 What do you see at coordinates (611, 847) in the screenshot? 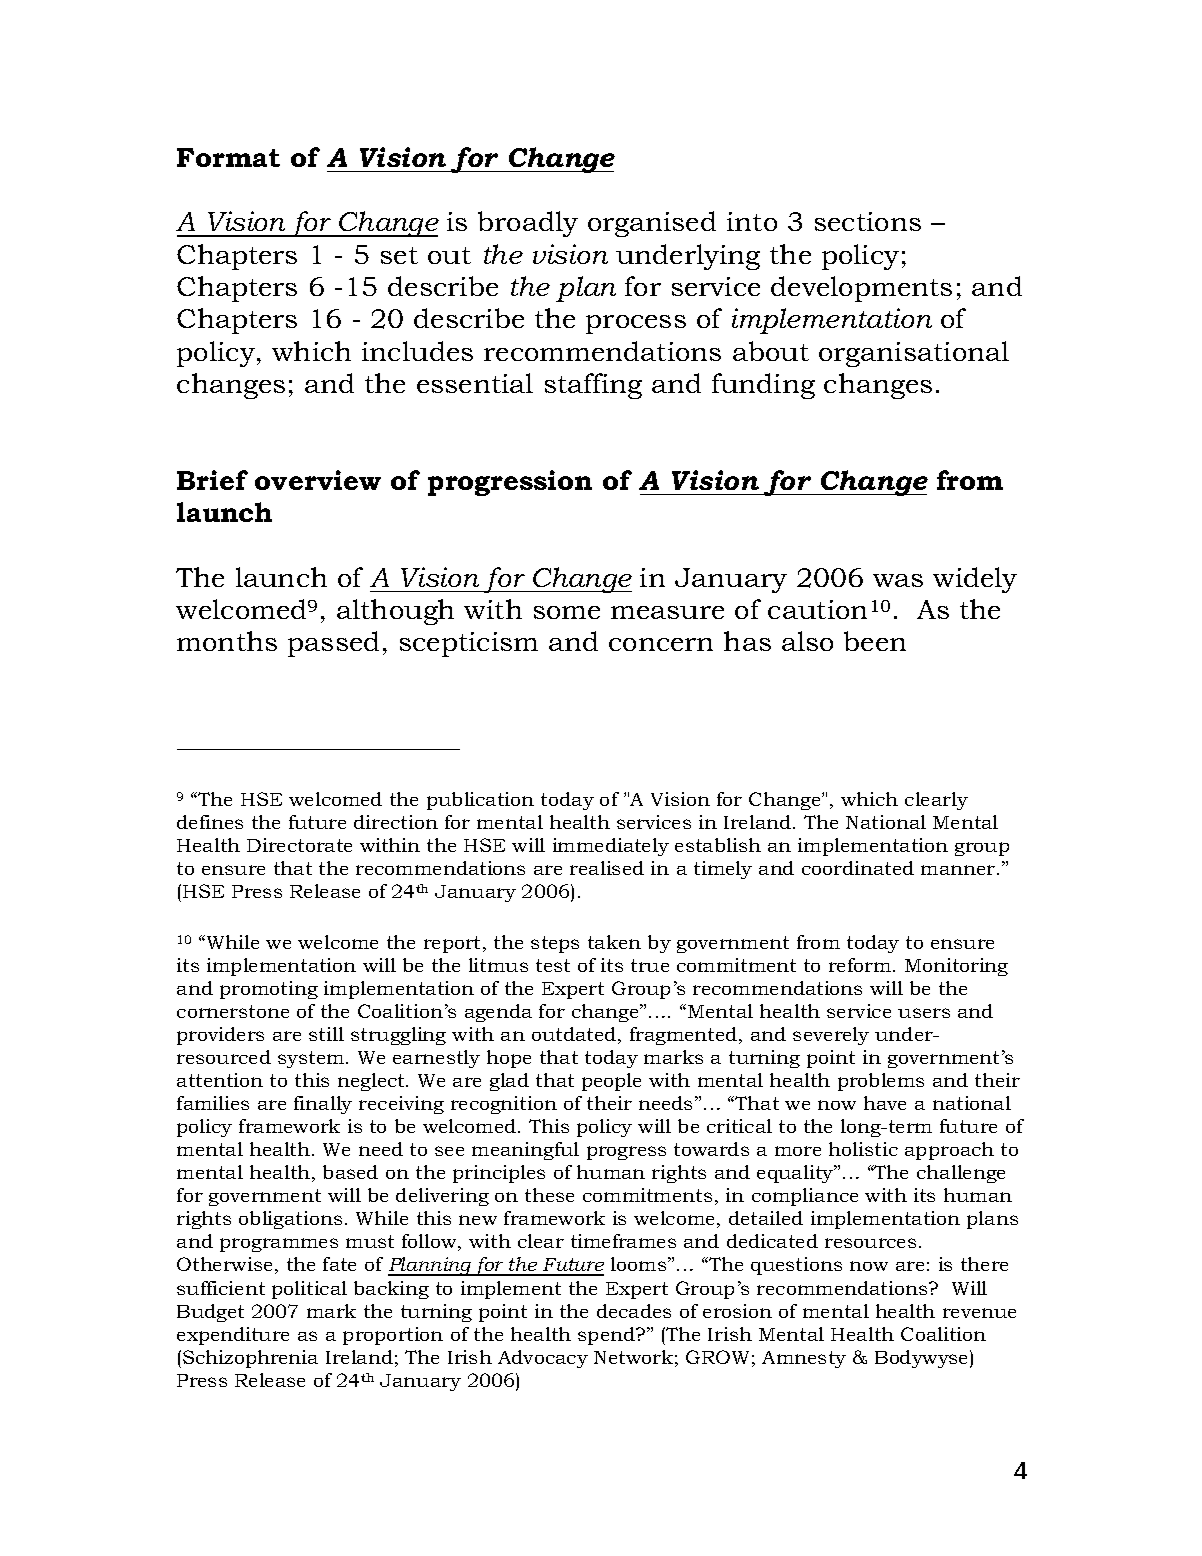
I see `immediately` at bounding box center [611, 847].
